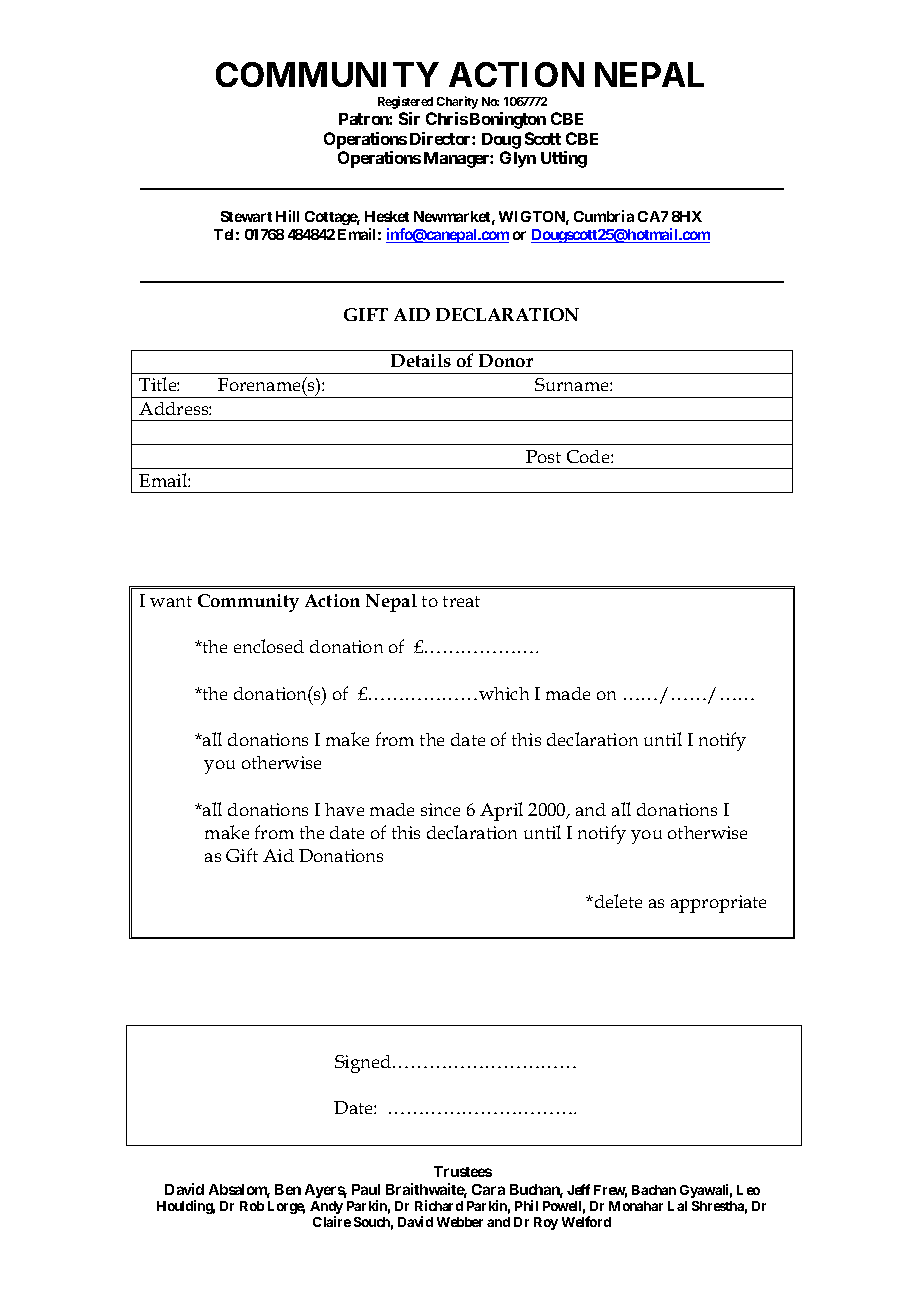 The image size is (924, 1308). Describe the element at coordinates (269, 646) in the document. I see `enclosed` at that location.
